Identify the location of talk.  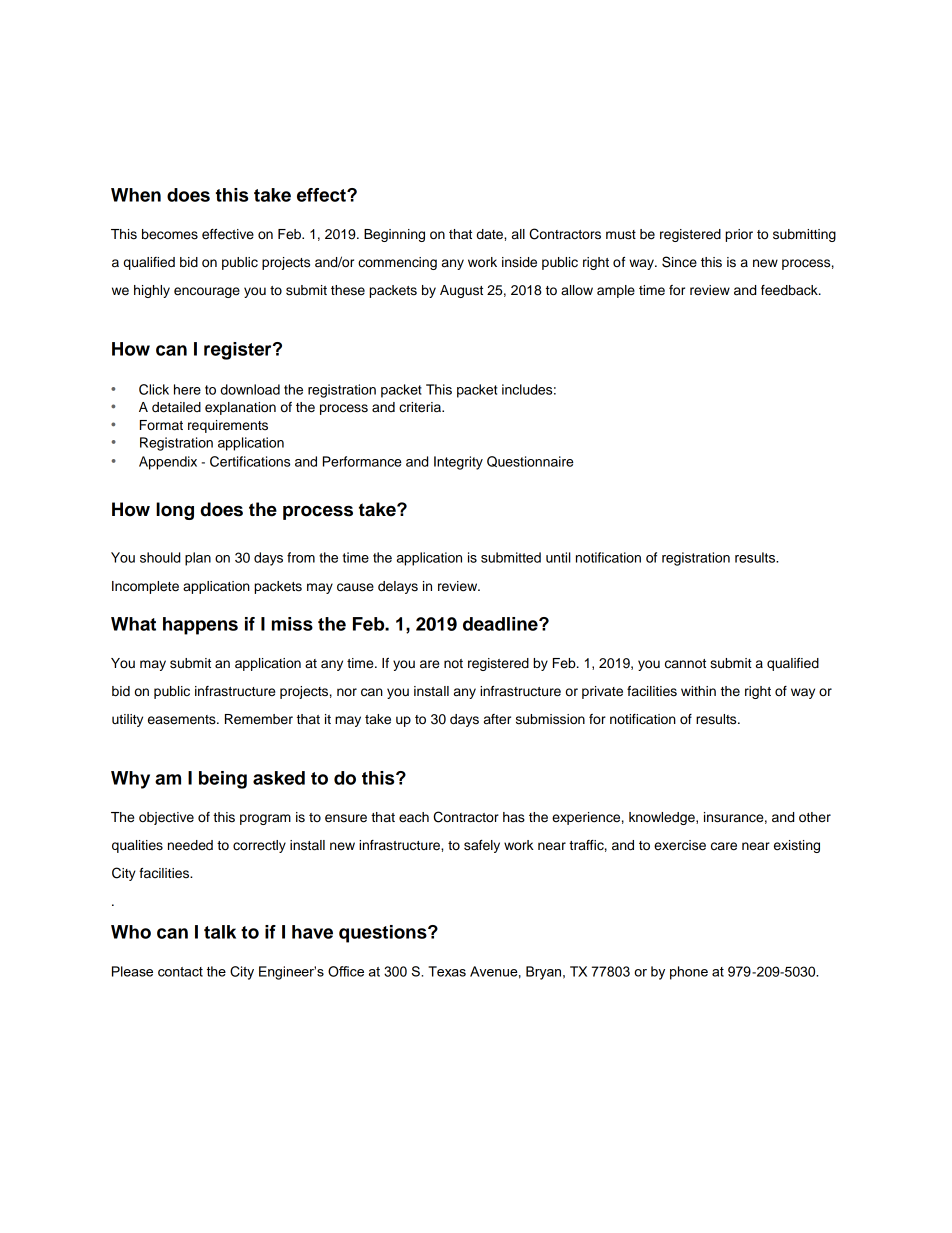
(220, 932).
